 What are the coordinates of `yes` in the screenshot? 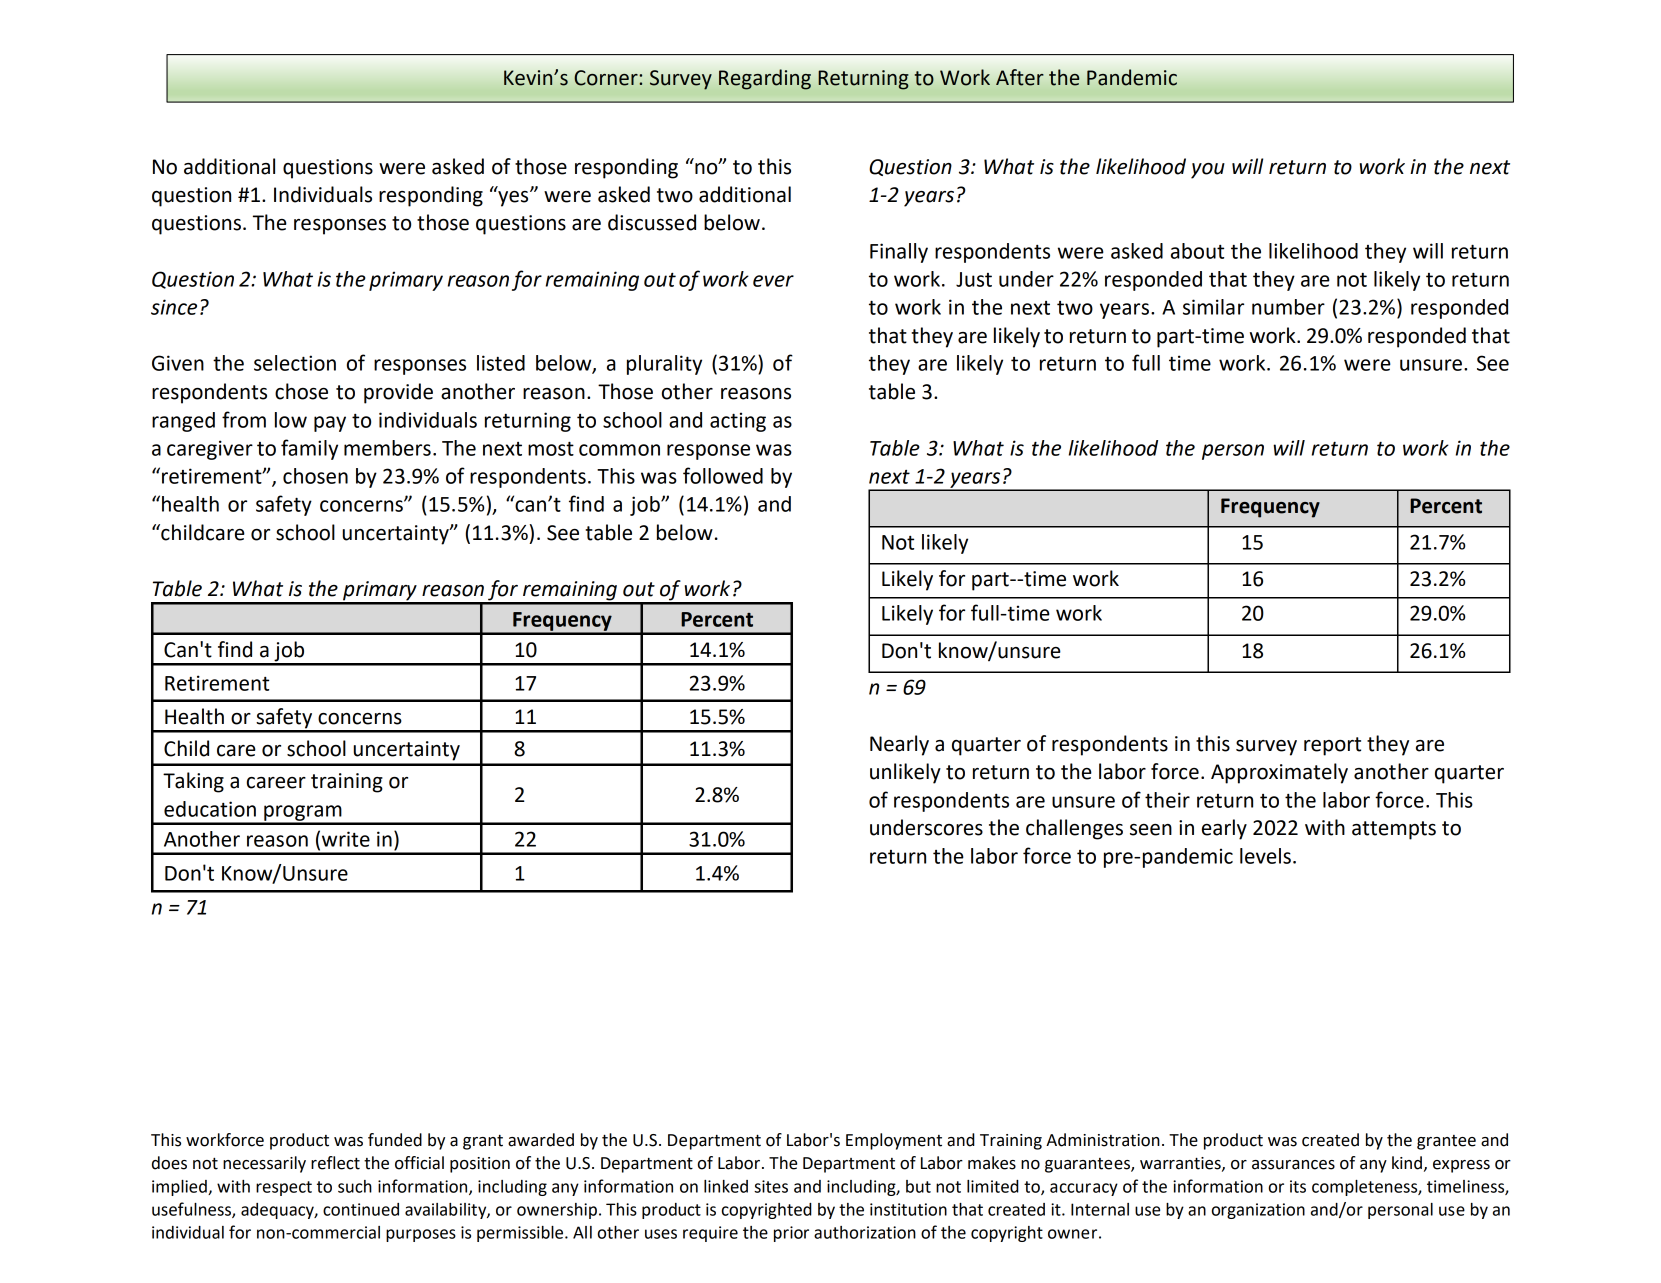 It's located at (513, 197).
